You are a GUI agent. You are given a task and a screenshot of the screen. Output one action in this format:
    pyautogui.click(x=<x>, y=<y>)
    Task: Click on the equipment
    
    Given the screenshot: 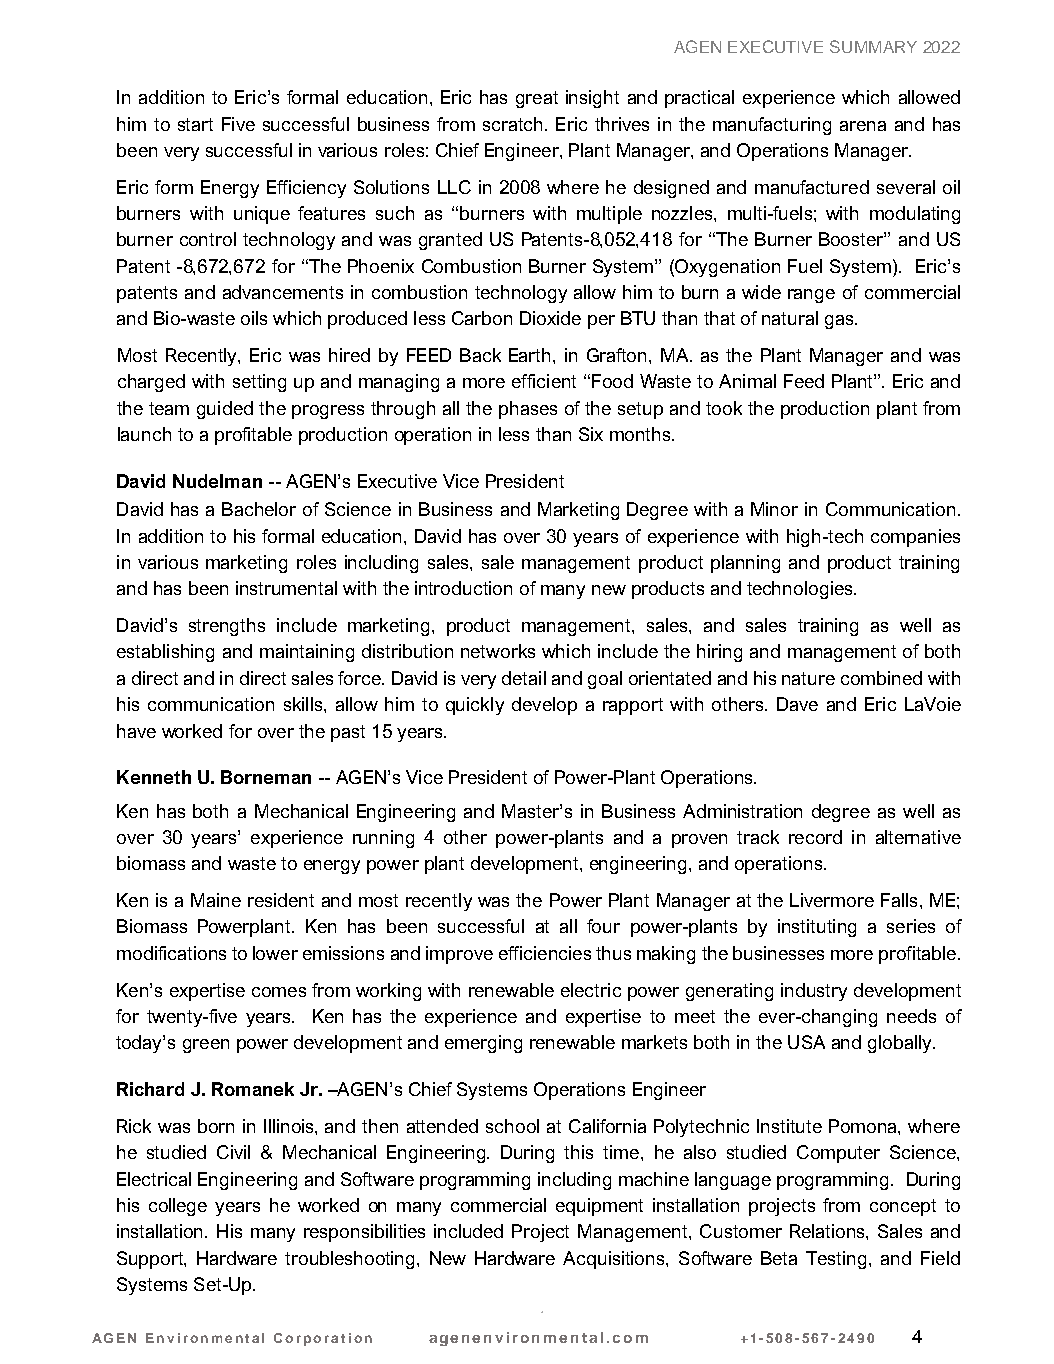 What is the action you would take?
    pyautogui.click(x=599, y=1207)
